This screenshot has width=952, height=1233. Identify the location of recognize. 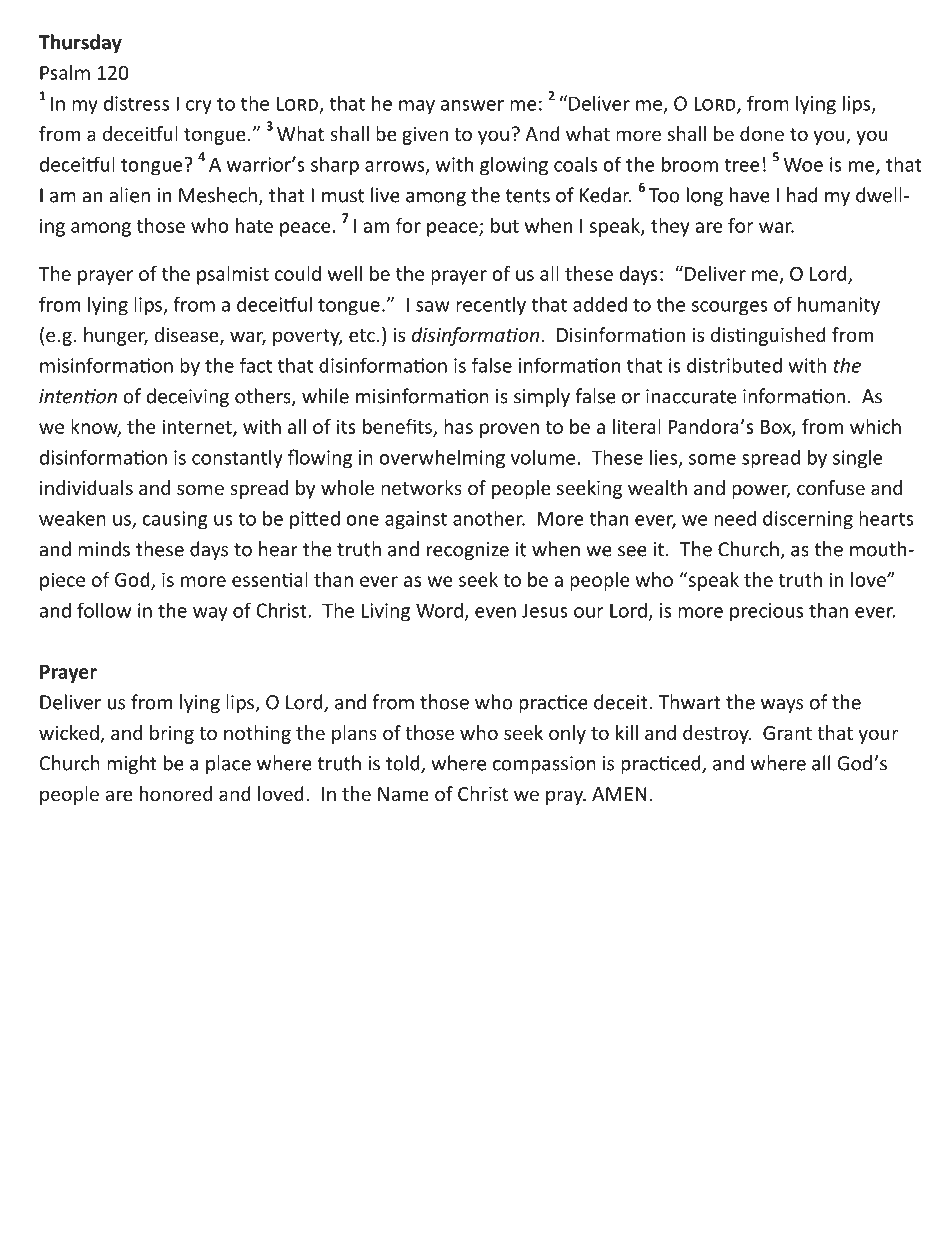
(468, 551).
